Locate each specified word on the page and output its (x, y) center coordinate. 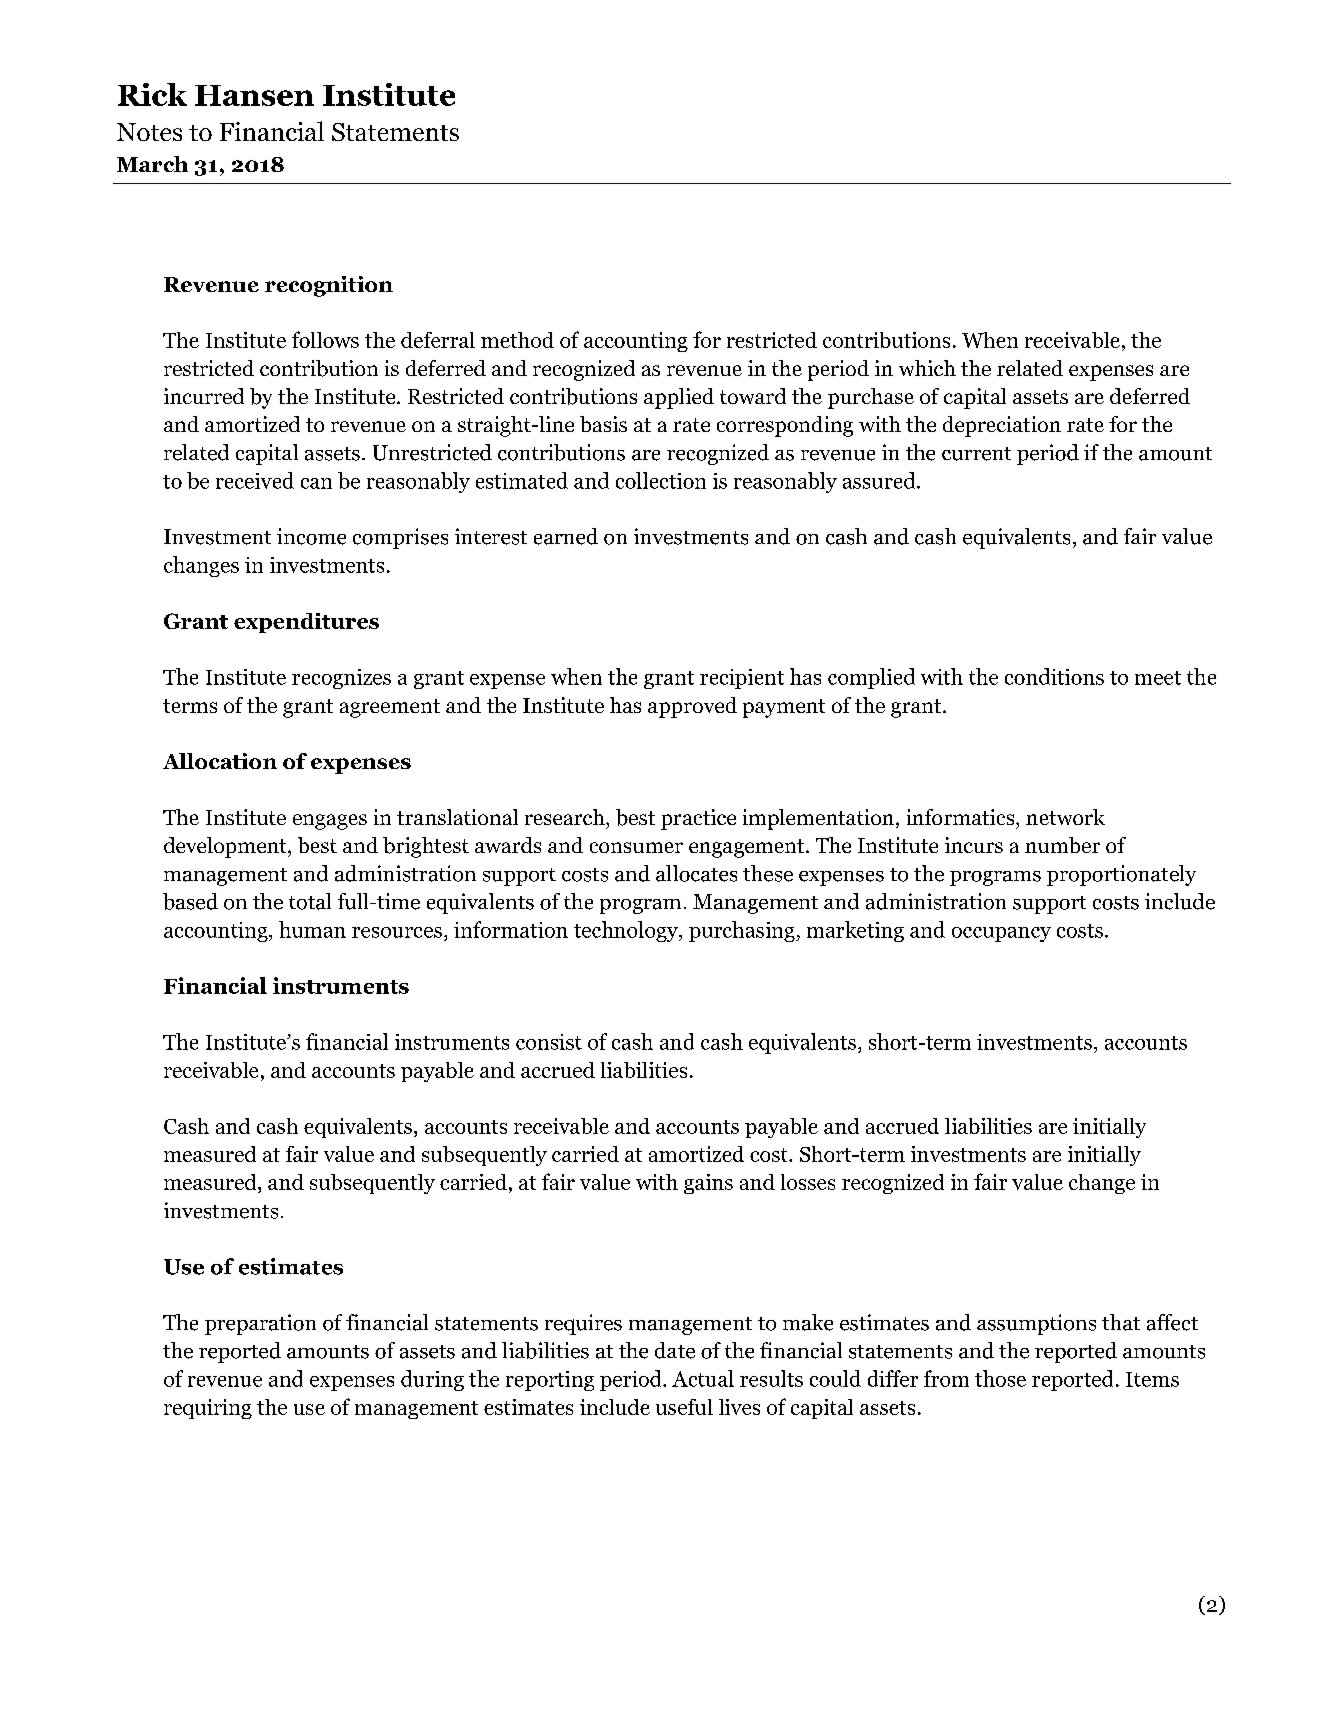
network (1065, 817)
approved (692, 707)
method (517, 340)
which (927, 368)
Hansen (254, 95)
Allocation (220, 761)
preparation (260, 1324)
